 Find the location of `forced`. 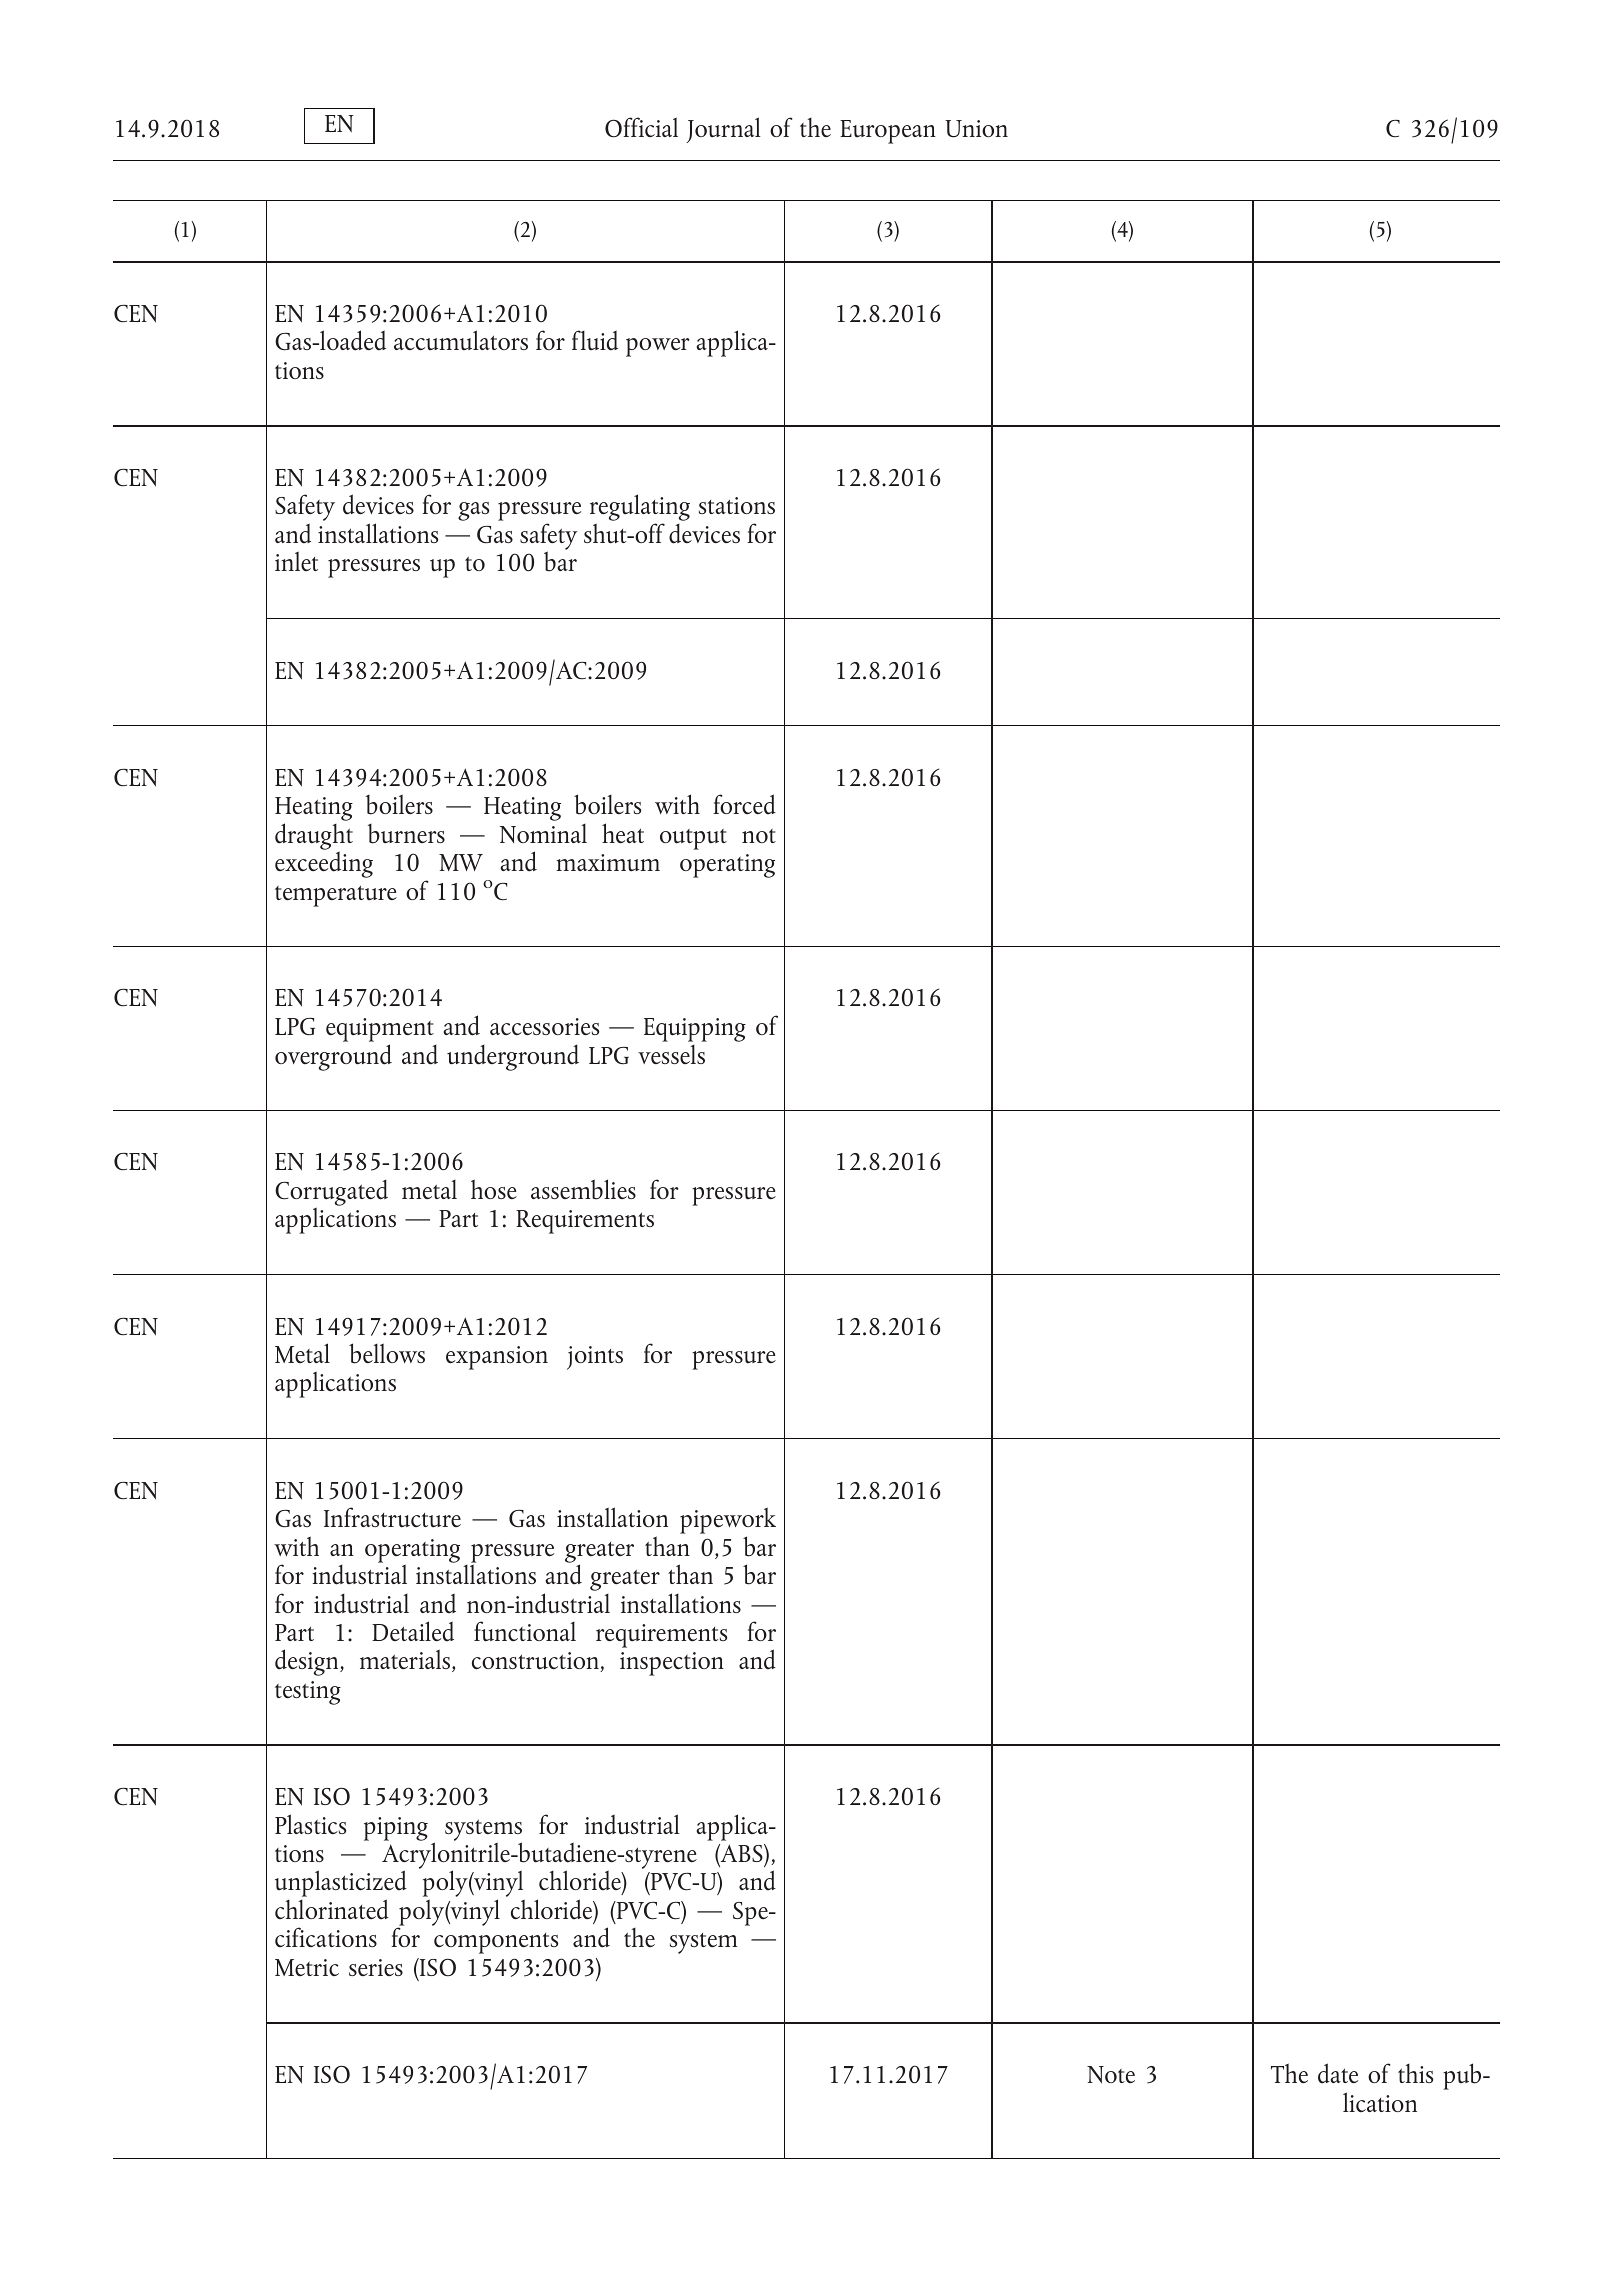

forced is located at coordinates (744, 804).
